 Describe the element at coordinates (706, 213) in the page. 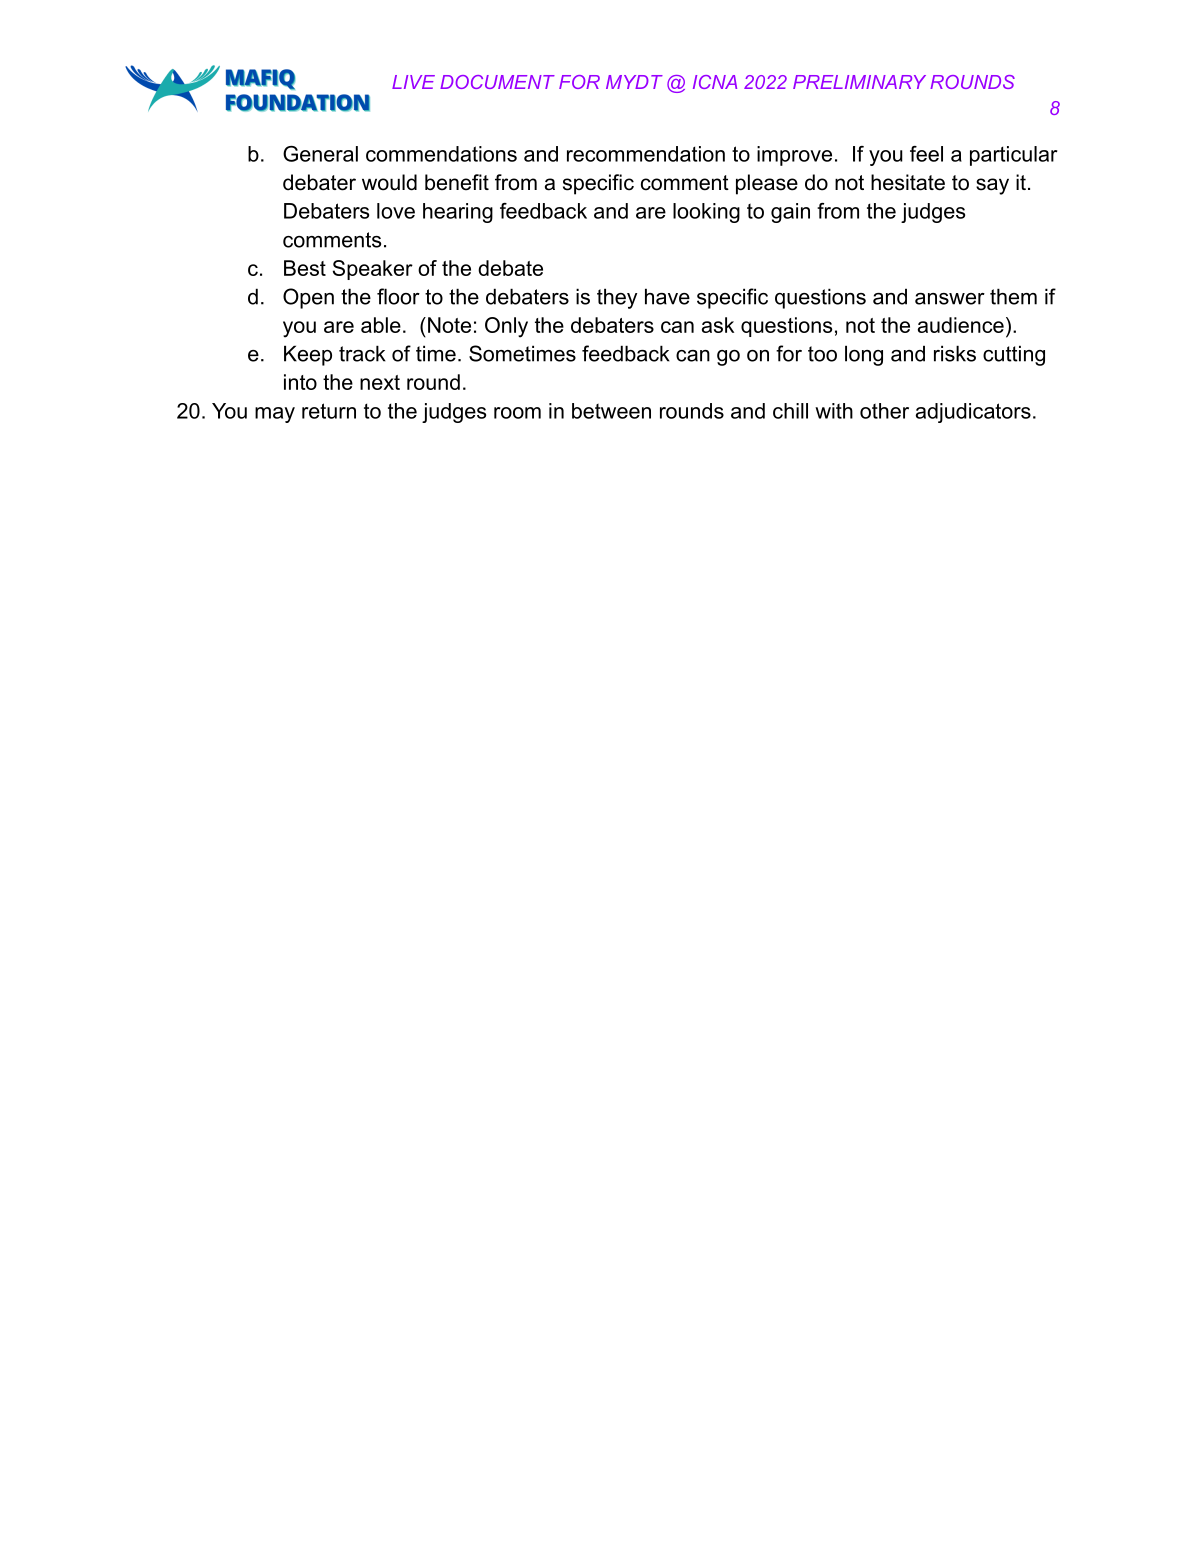

I see `looking` at that location.
